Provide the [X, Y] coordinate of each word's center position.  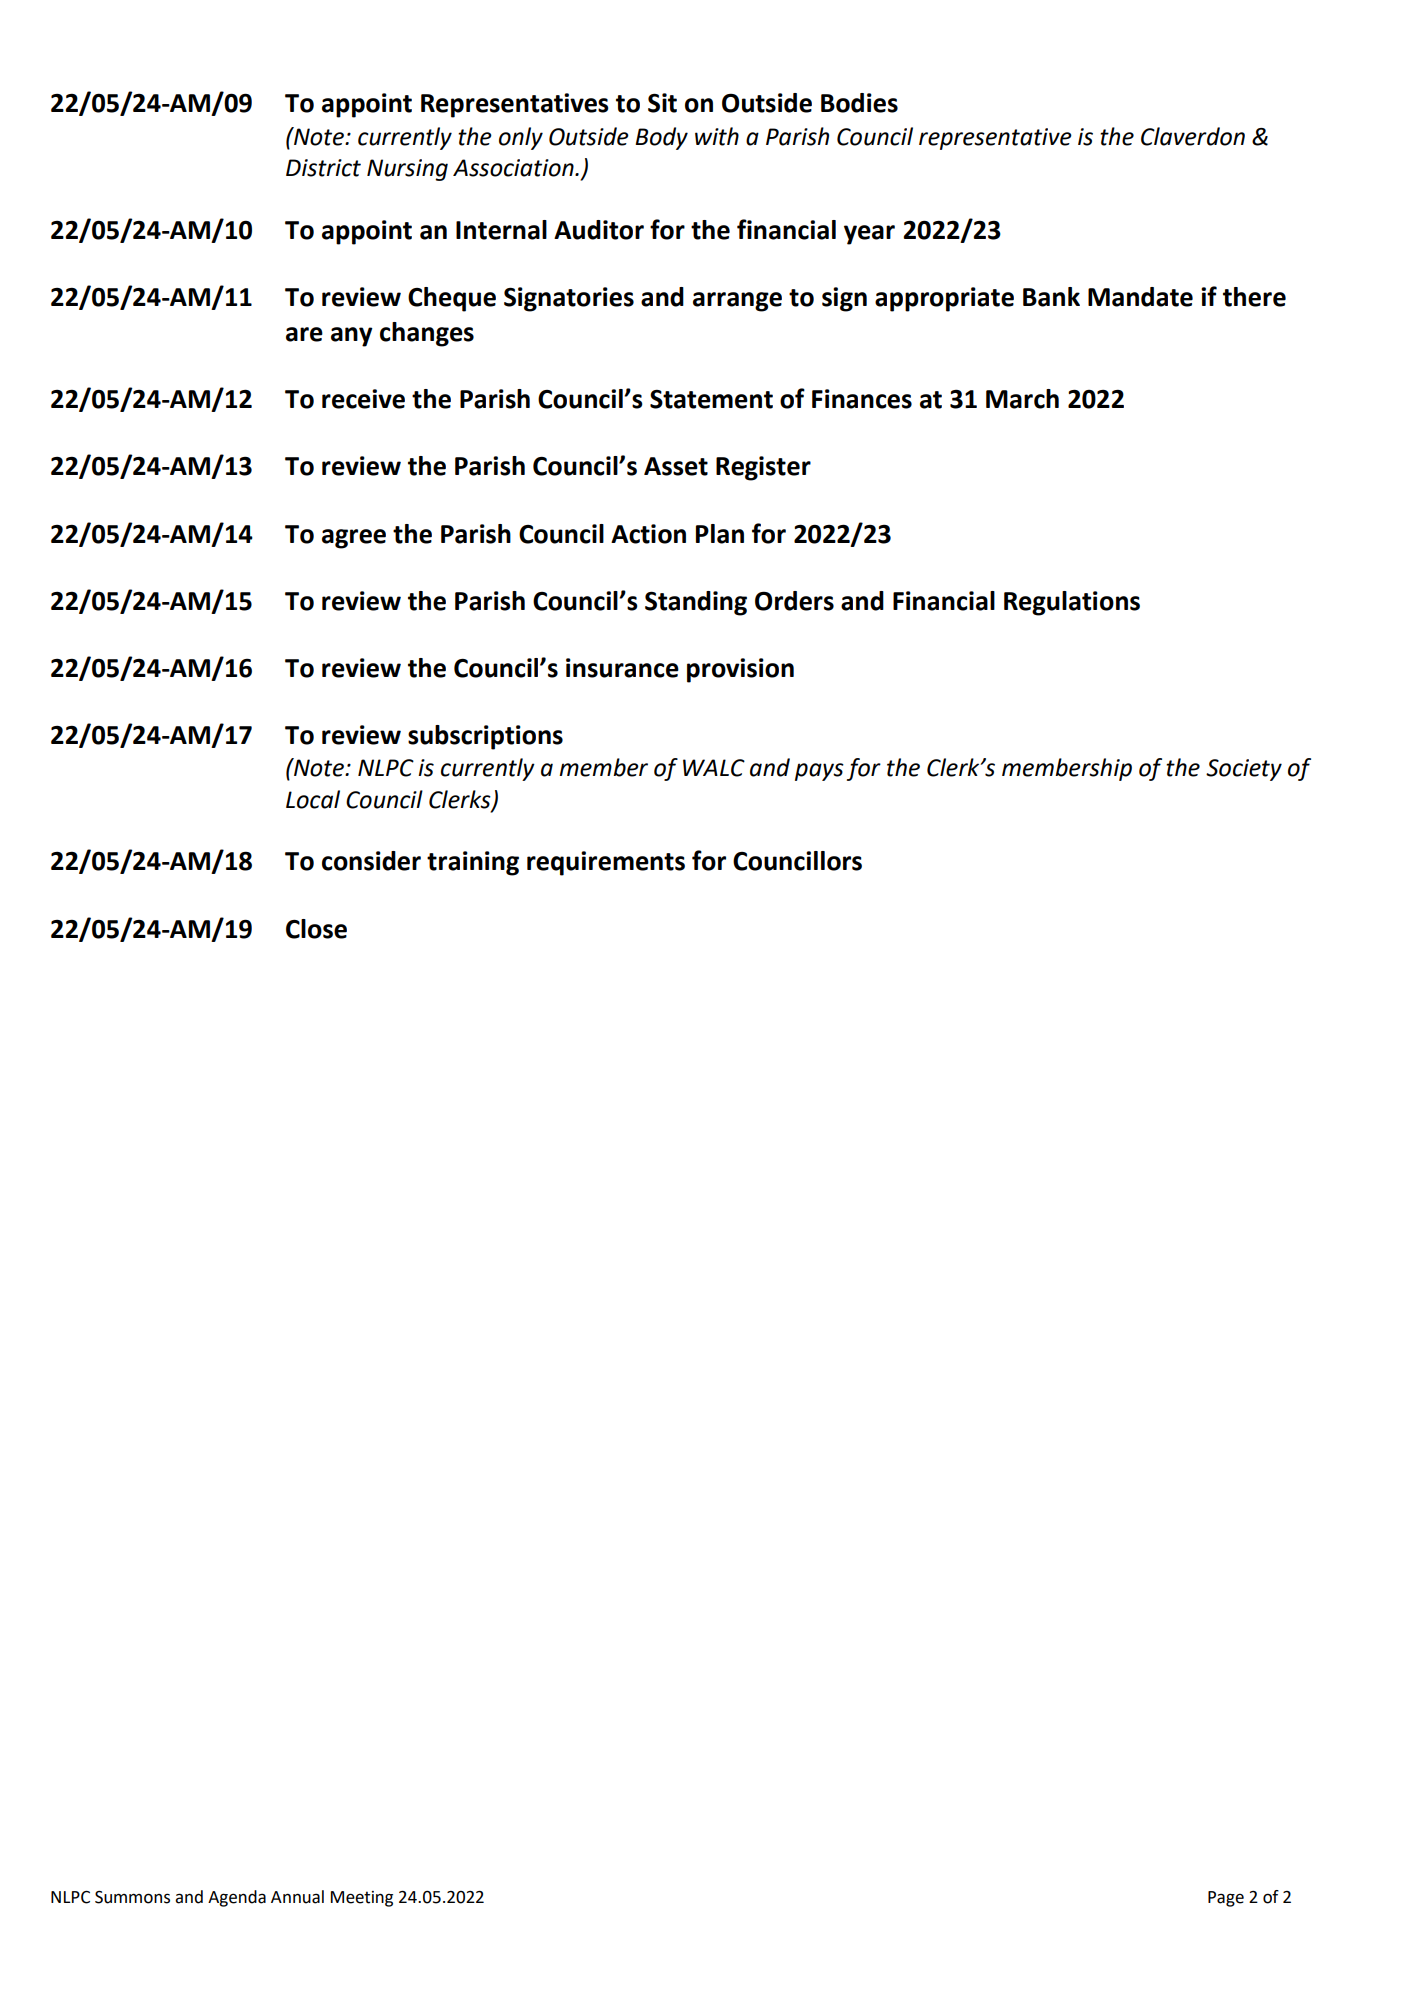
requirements [606, 863]
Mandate [1140, 297]
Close [316, 929]
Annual [297, 1897]
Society [1244, 770]
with [717, 136]
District [323, 168]
